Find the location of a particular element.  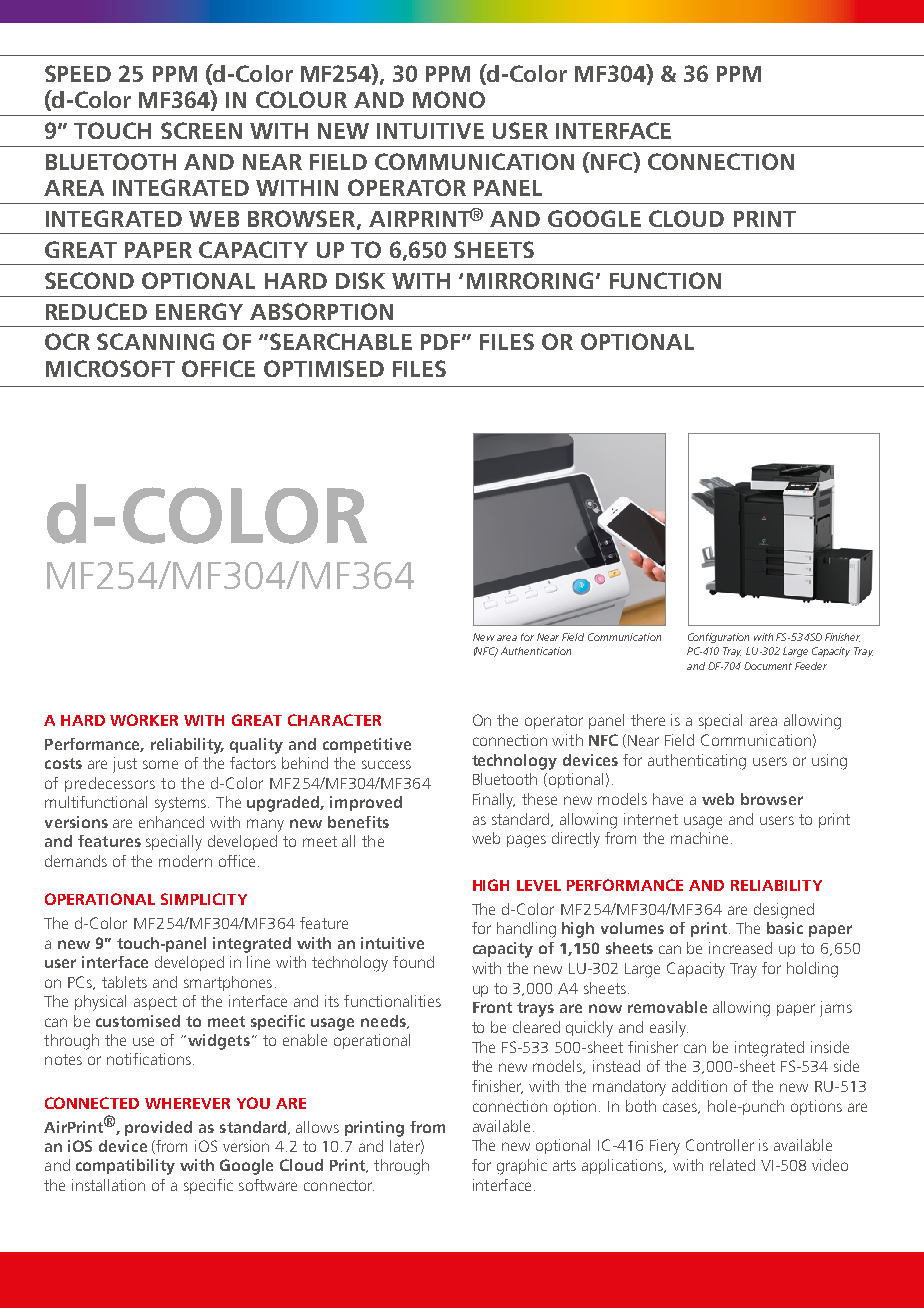

MONO is located at coordinates (449, 99).
